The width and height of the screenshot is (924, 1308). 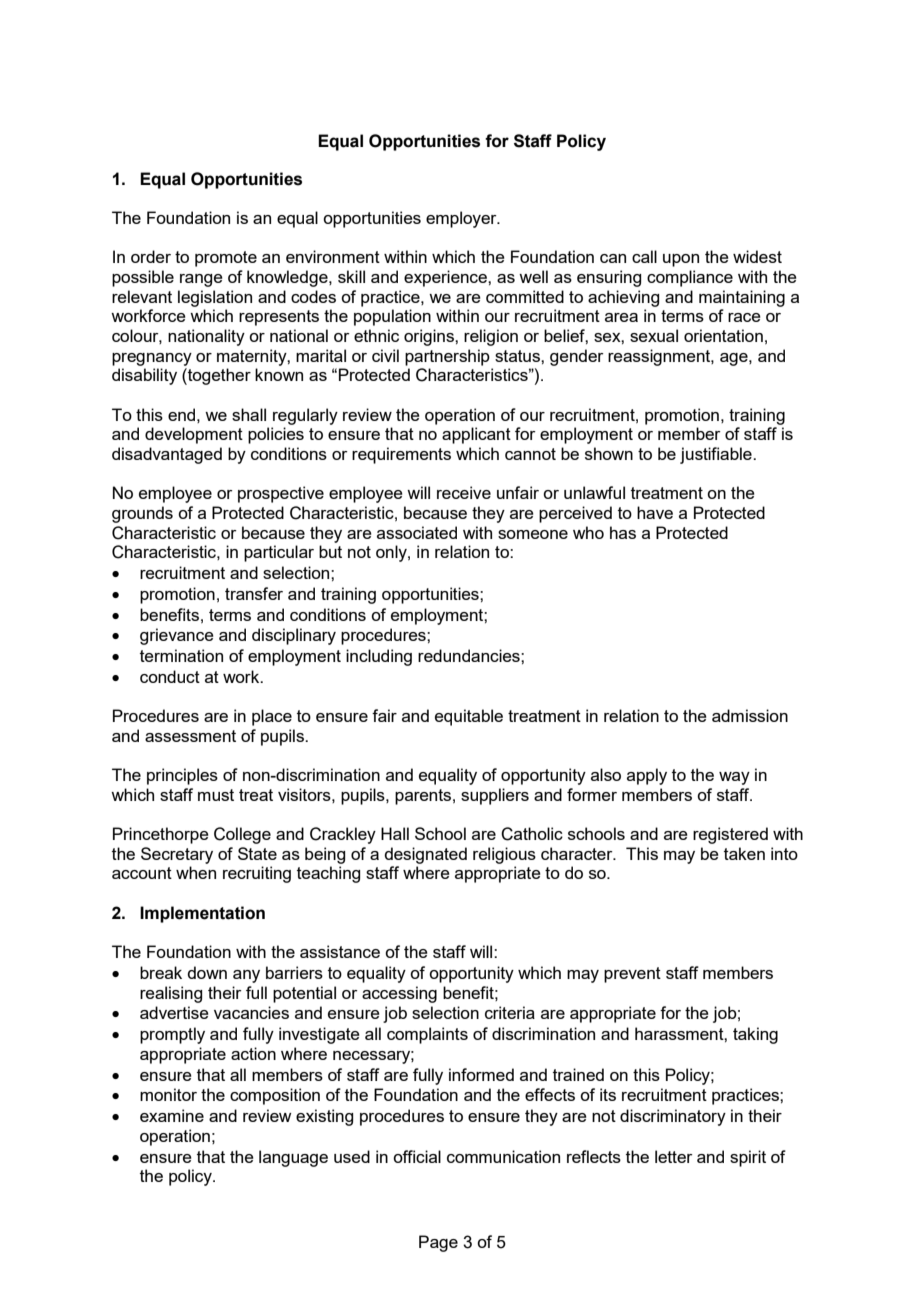 What do you see at coordinates (226, 259) in the screenshot?
I see `promote` at bounding box center [226, 259].
